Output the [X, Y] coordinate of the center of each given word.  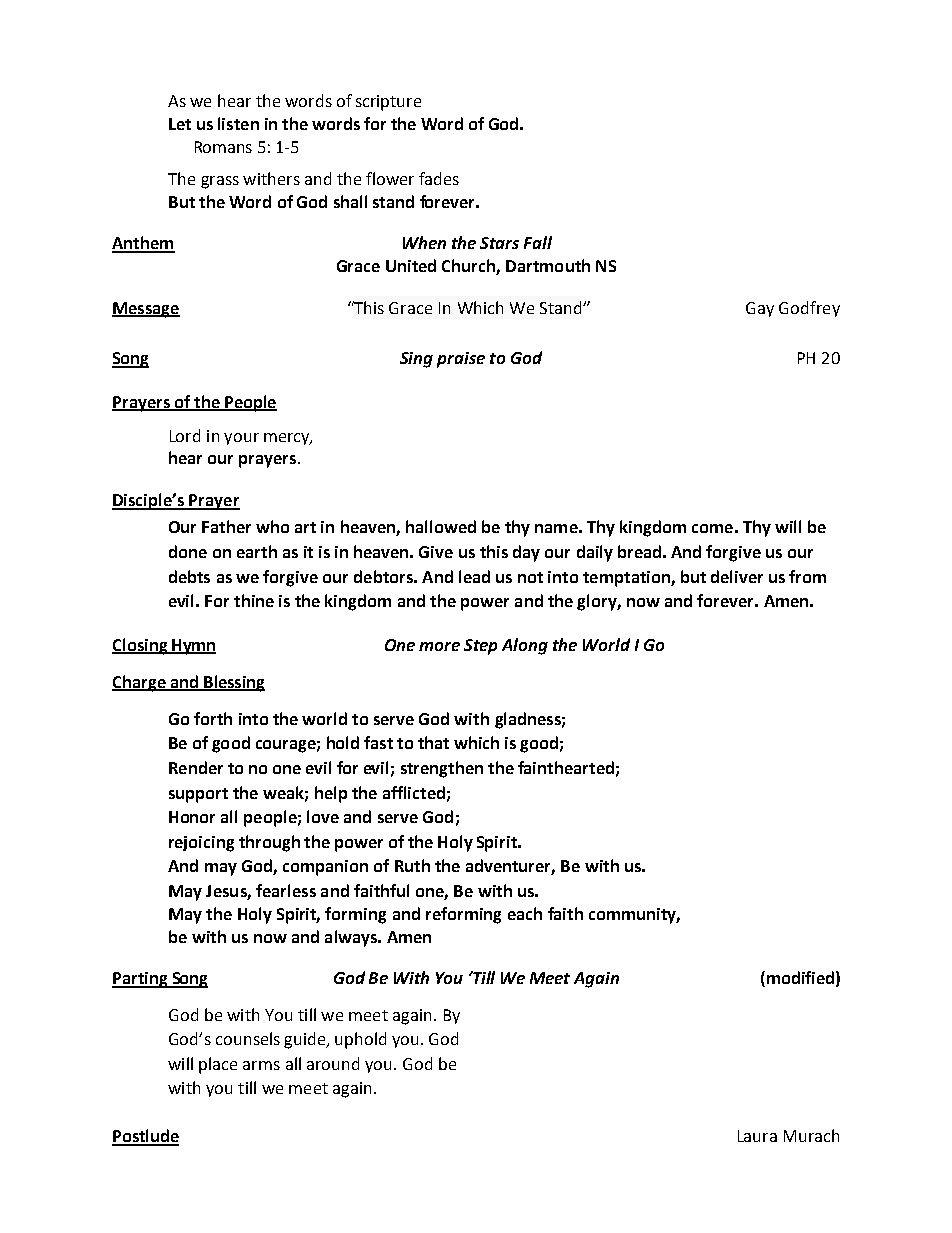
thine [254, 600]
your [241, 439]
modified [800, 977]
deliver [737, 576]
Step [480, 647]
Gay [760, 309]
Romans [223, 147]
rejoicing [201, 844]
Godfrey [809, 309]
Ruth [412, 865]
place [218, 1065]
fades [439, 178]
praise [461, 360]
